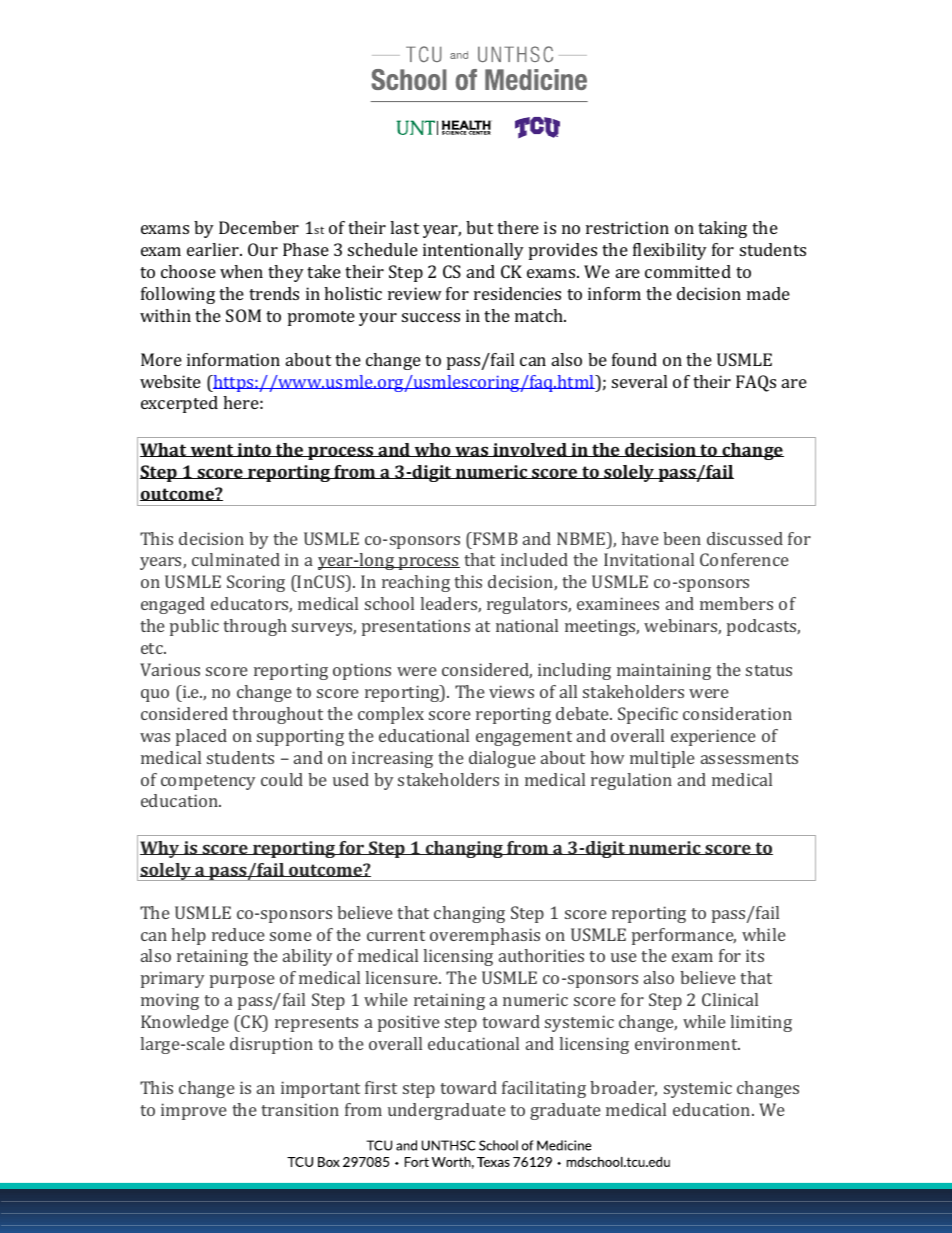 This screenshot has width=952, height=1233. I want to click on views, so click(511, 691).
